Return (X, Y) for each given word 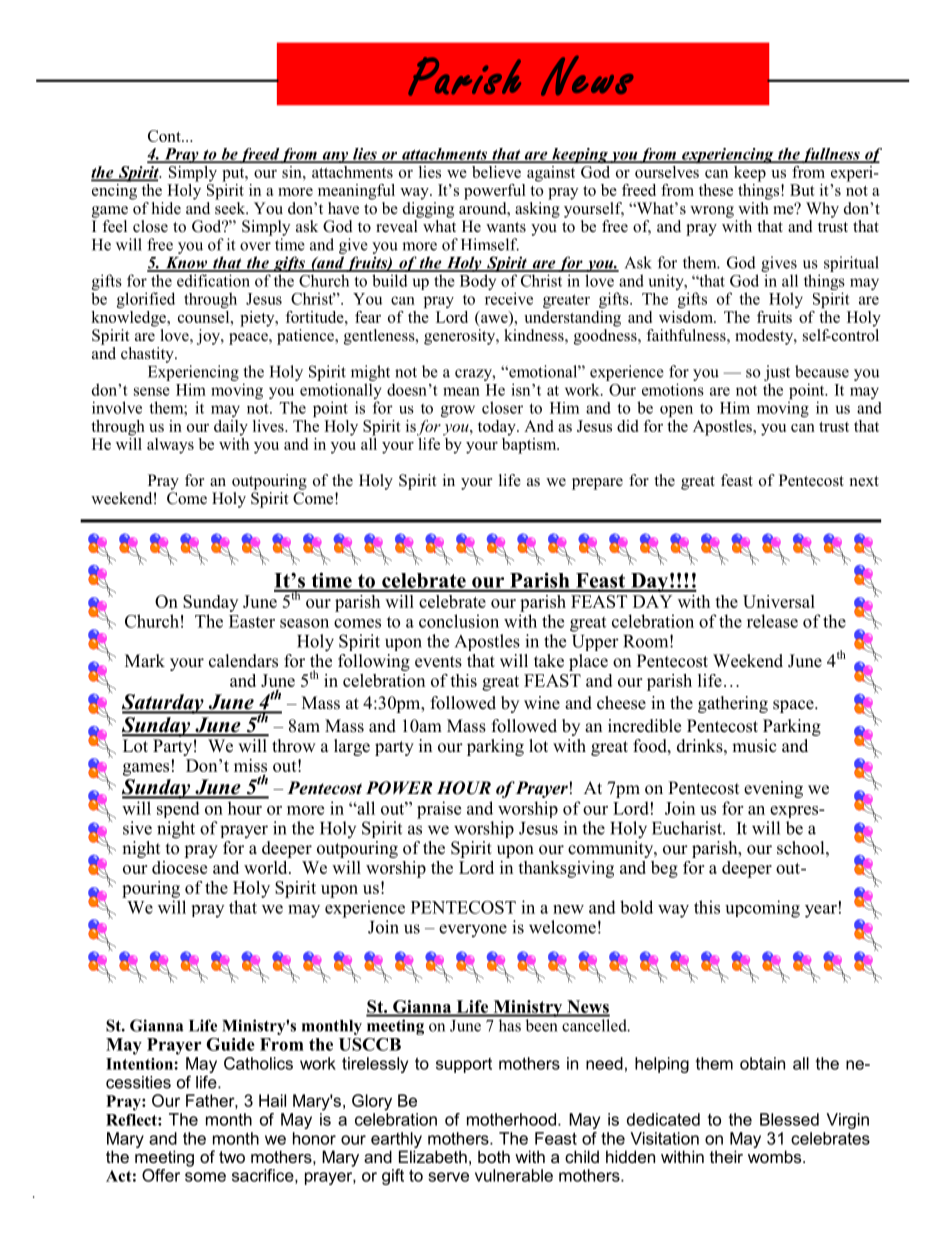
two (232, 1157)
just (777, 373)
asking (537, 208)
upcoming (762, 909)
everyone (473, 930)
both (494, 1156)
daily (231, 428)
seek (231, 207)
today (498, 428)
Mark (145, 660)
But (802, 190)
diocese (179, 867)
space (794, 706)
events (438, 662)
